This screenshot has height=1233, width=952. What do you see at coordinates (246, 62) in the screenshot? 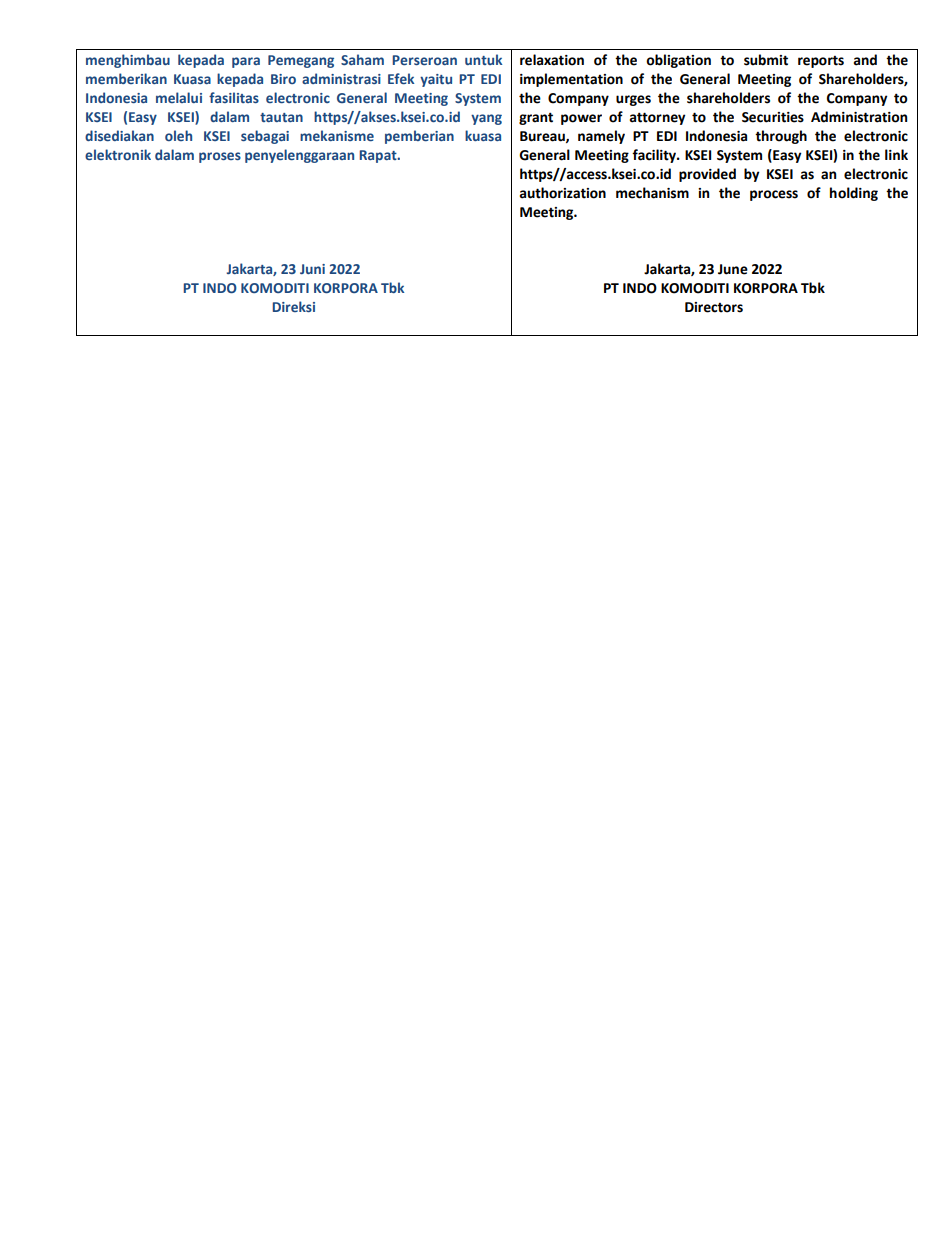
I see `para` at bounding box center [246, 62].
